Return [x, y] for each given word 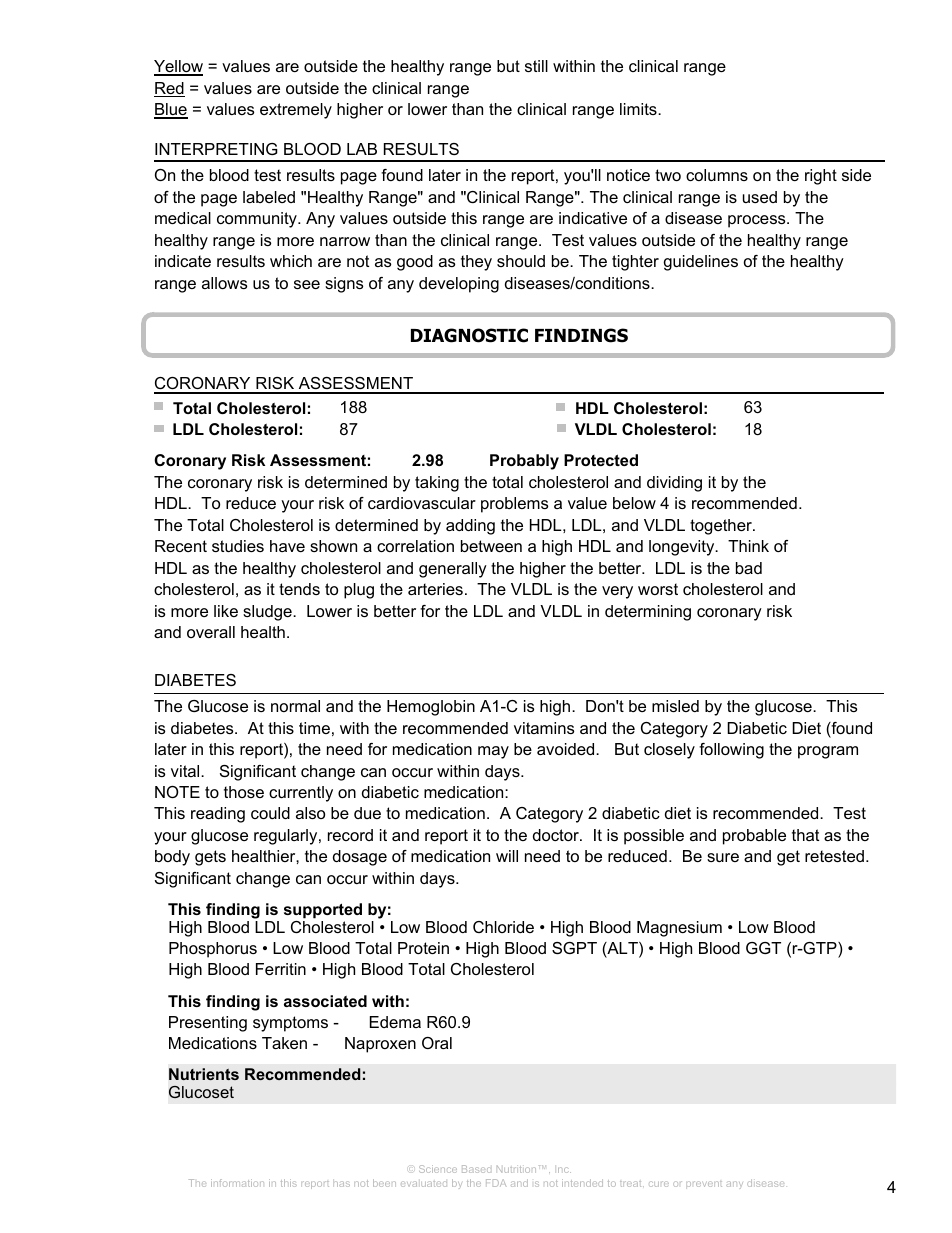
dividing [674, 484]
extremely [296, 111]
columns [717, 175]
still [536, 66]
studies [238, 546]
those [244, 792]
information [237, 1183]
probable [754, 837]
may [493, 752]
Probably [524, 462]
